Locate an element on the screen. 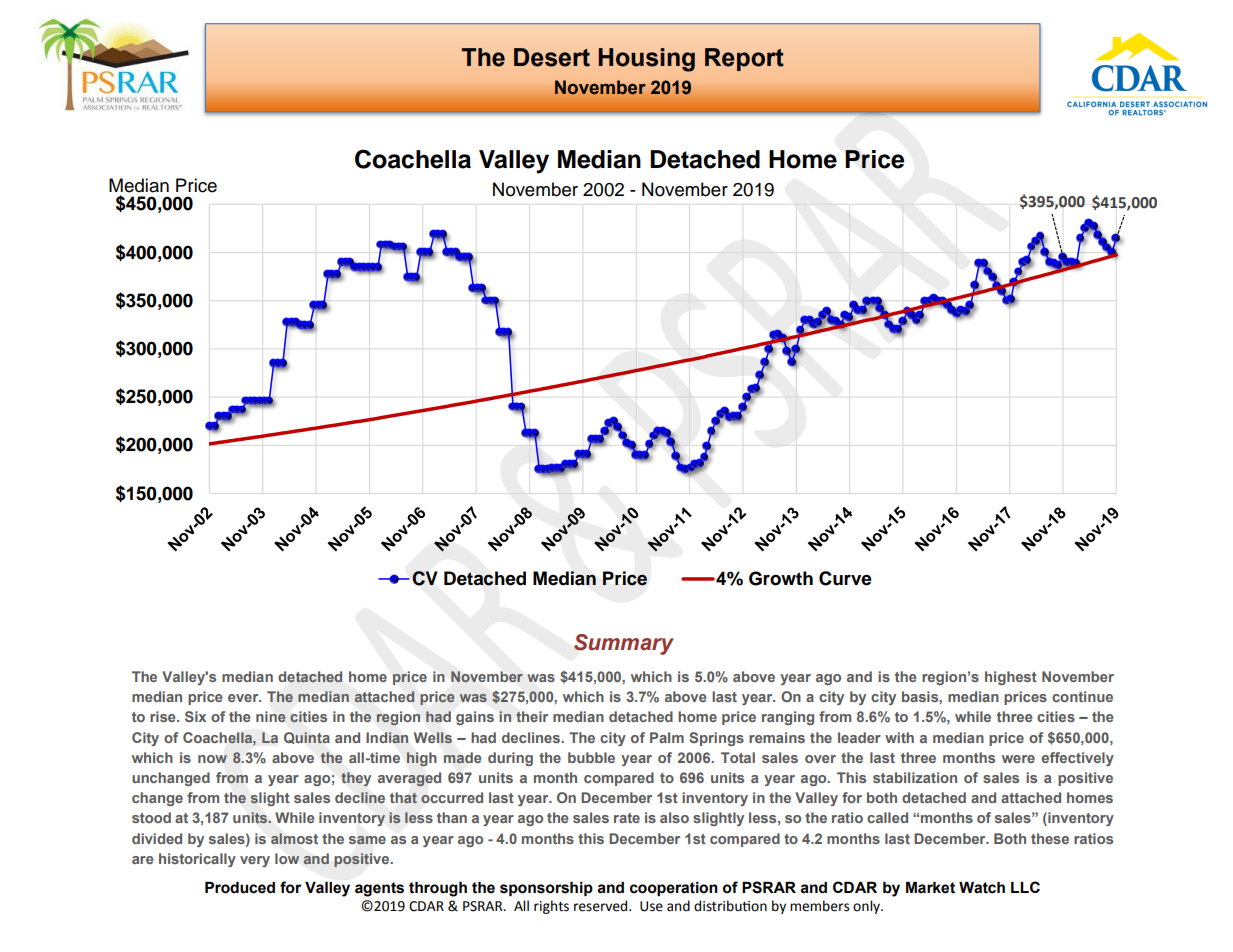 This screenshot has height=952, width=1233. their is located at coordinates (532, 716).
